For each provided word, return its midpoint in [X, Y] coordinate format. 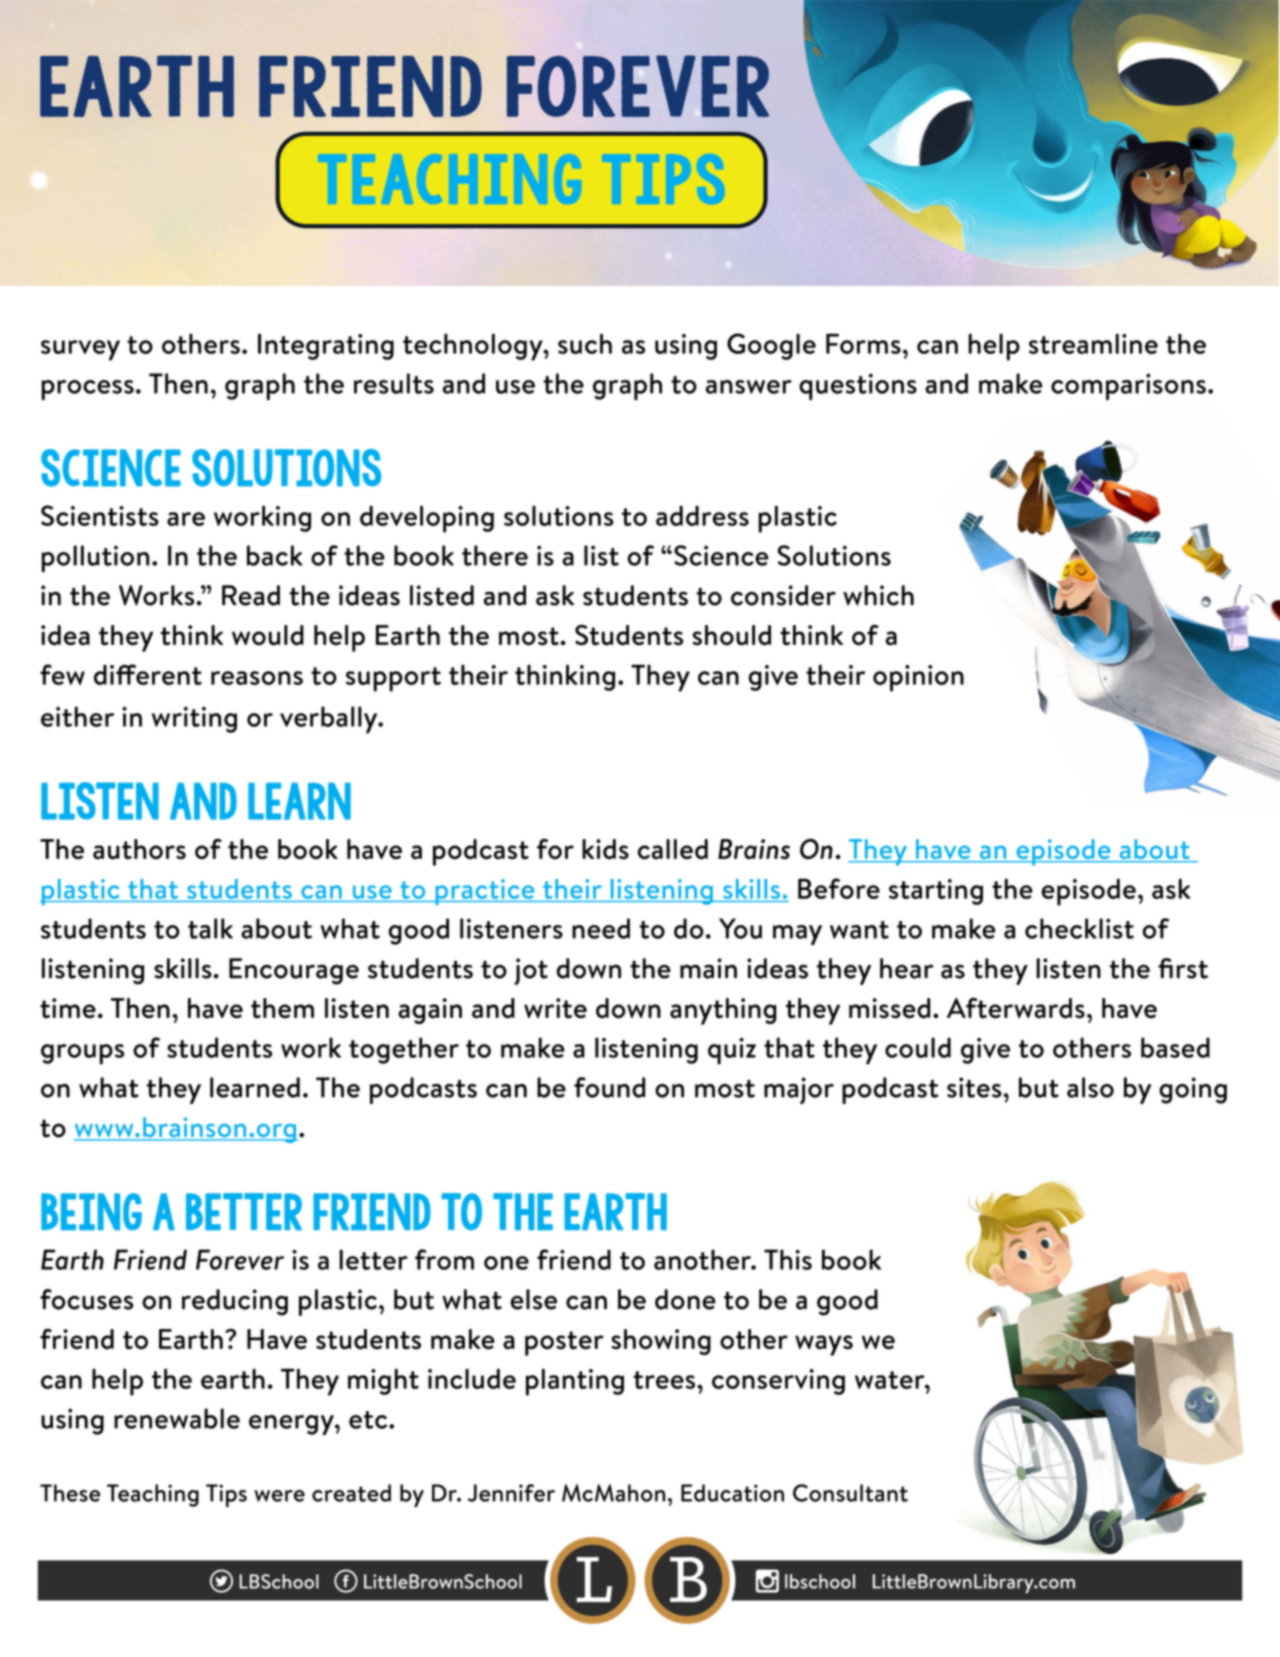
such [585, 343]
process [87, 390]
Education [732, 1493]
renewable [177, 1418]
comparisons [1128, 386]
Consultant [850, 1493]
